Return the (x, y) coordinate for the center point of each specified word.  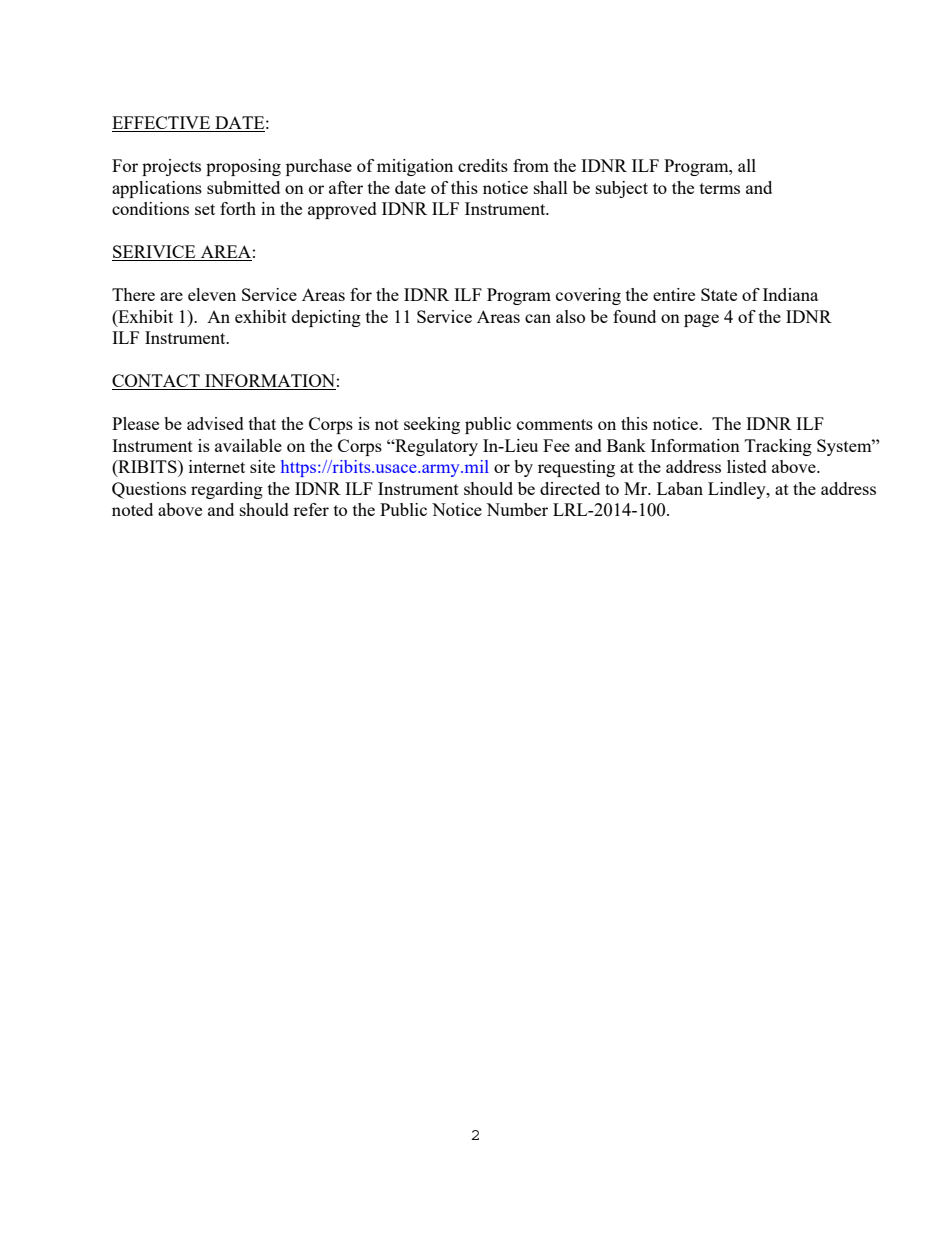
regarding (227, 490)
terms (720, 188)
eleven (212, 294)
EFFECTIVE (162, 124)
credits (483, 165)
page (701, 320)
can (538, 318)
